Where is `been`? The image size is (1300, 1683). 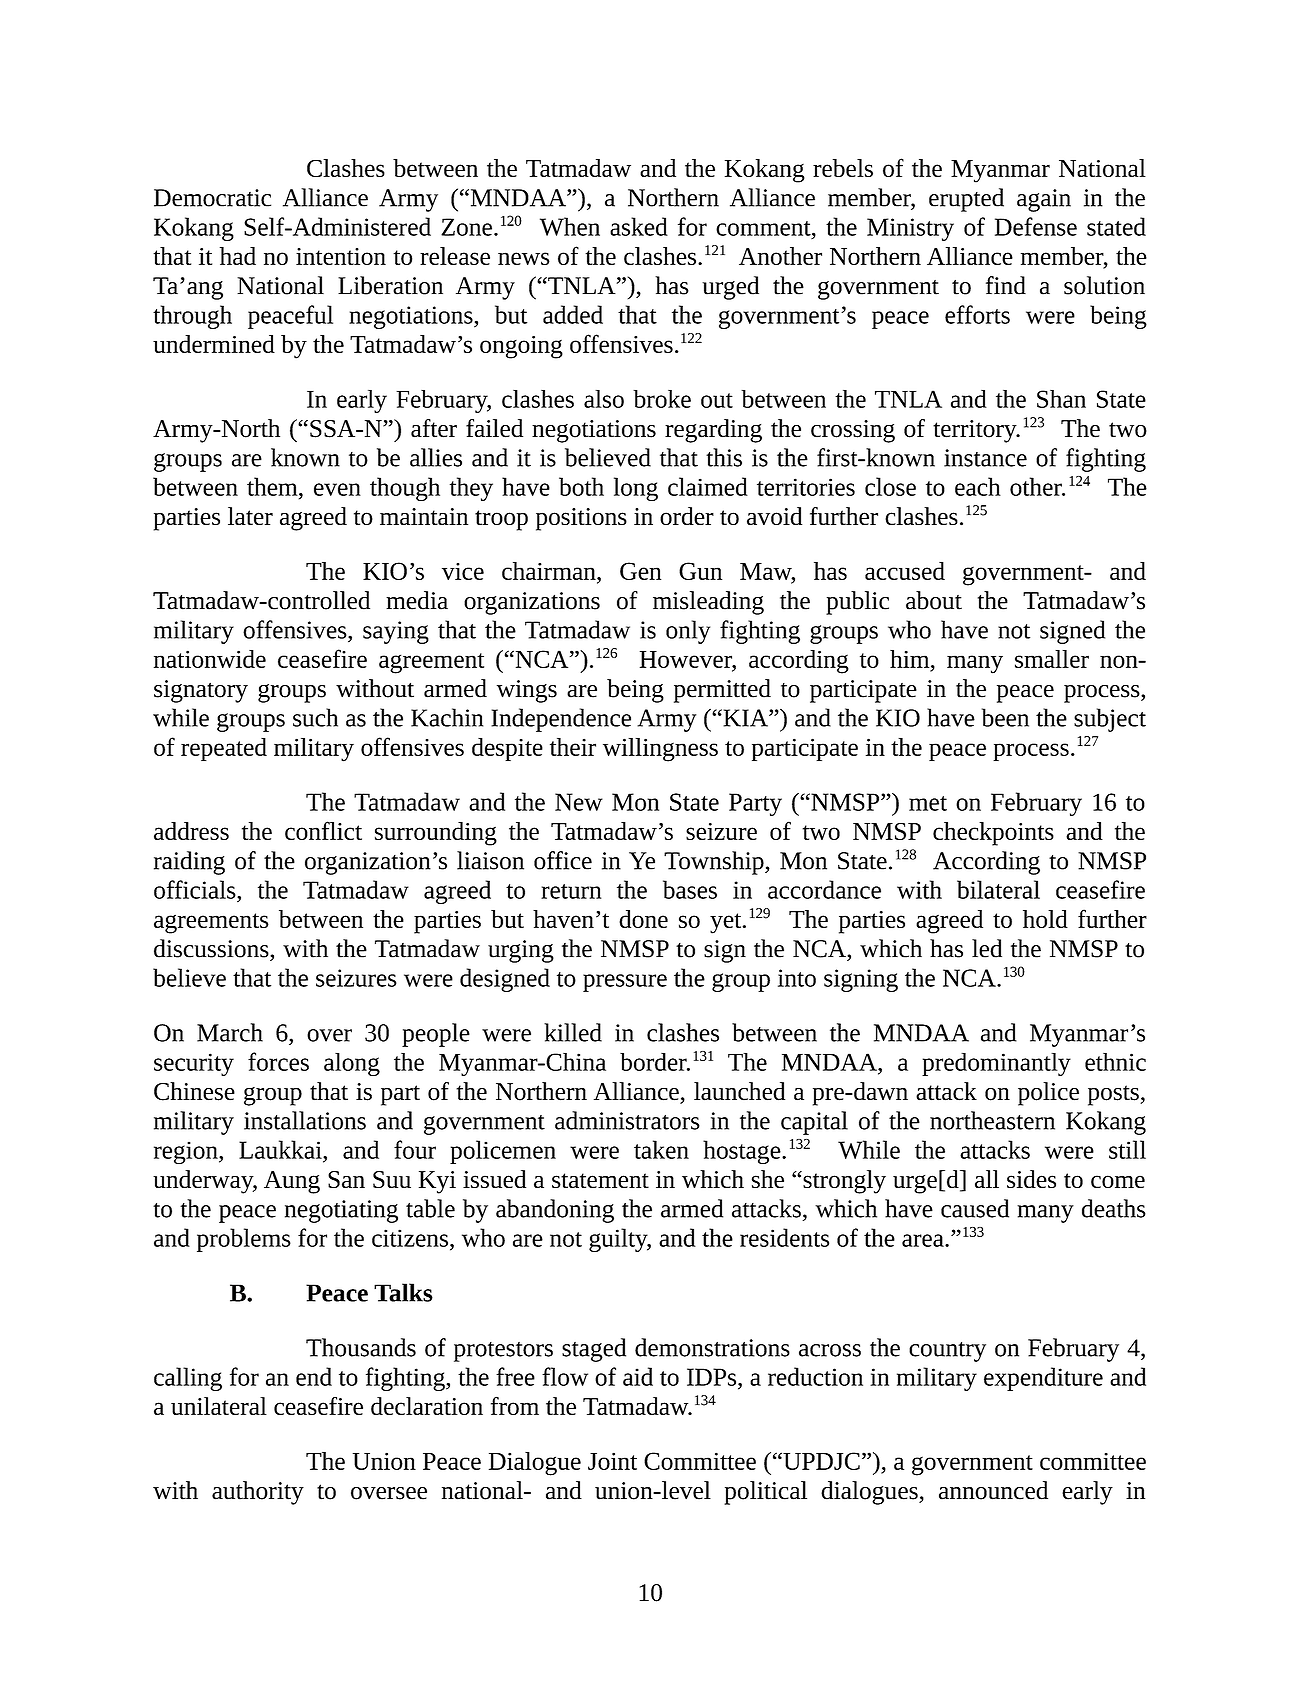 been is located at coordinates (1005, 717).
